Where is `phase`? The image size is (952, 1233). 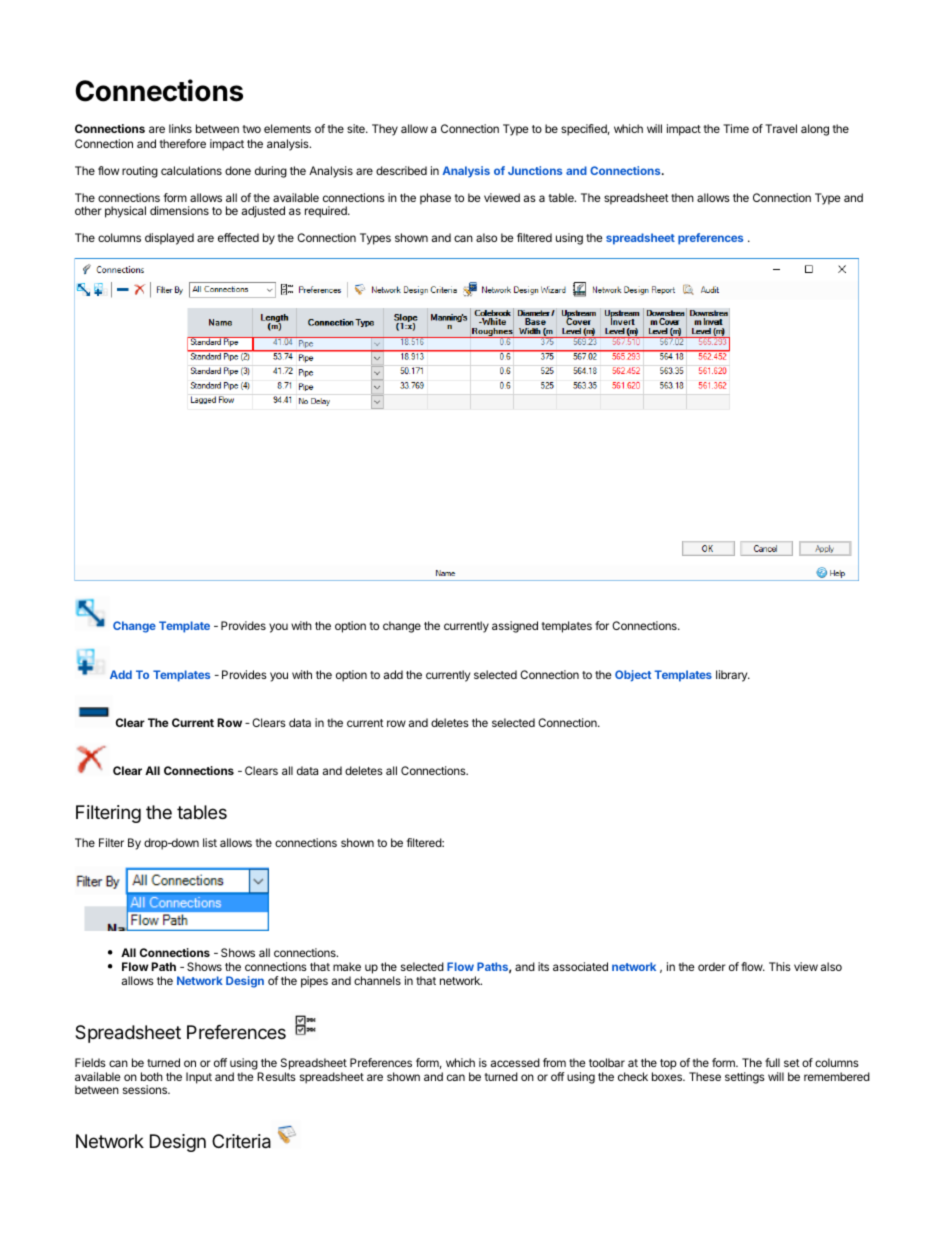
phase is located at coordinates (435, 199).
